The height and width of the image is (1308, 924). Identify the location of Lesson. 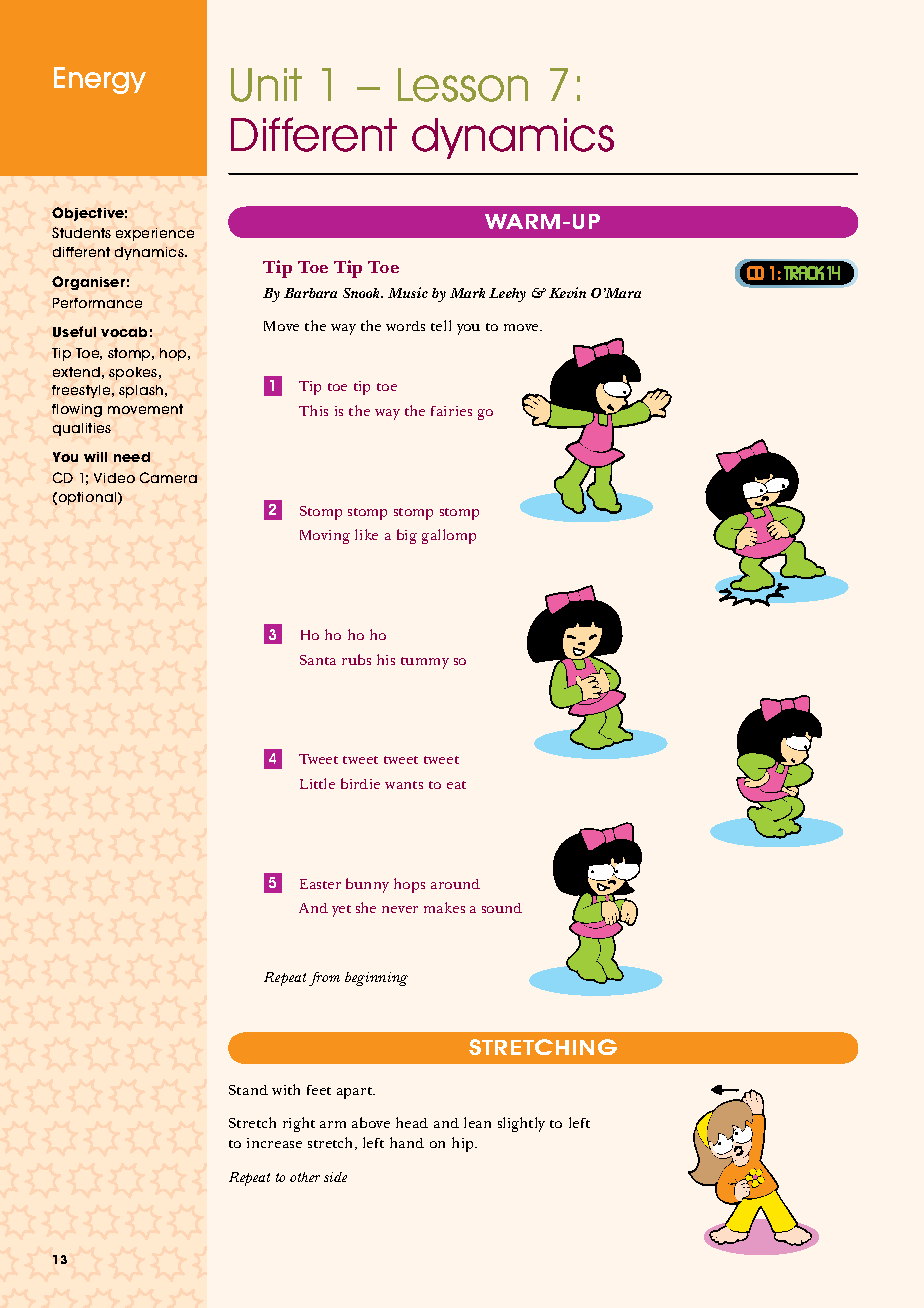
(463, 85).
